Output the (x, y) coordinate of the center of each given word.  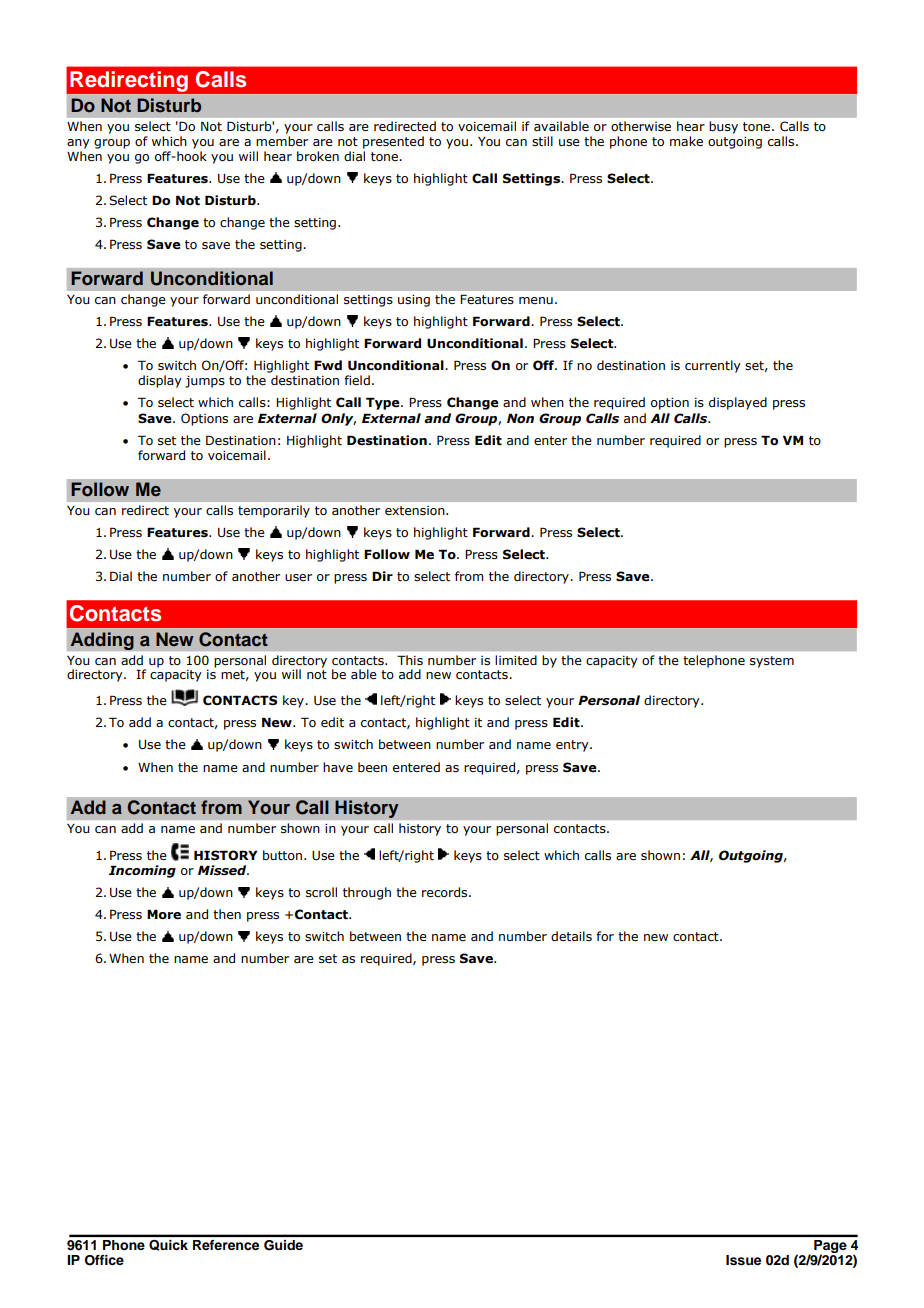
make (686, 141)
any (78, 144)
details (571, 936)
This (410, 660)
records (446, 892)
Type (384, 403)
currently (713, 366)
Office (104, 1260)
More (164, 914)
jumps (205, 382)
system (772, 662)
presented (393, 142)
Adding (102, 641)
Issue (743, 1260)
